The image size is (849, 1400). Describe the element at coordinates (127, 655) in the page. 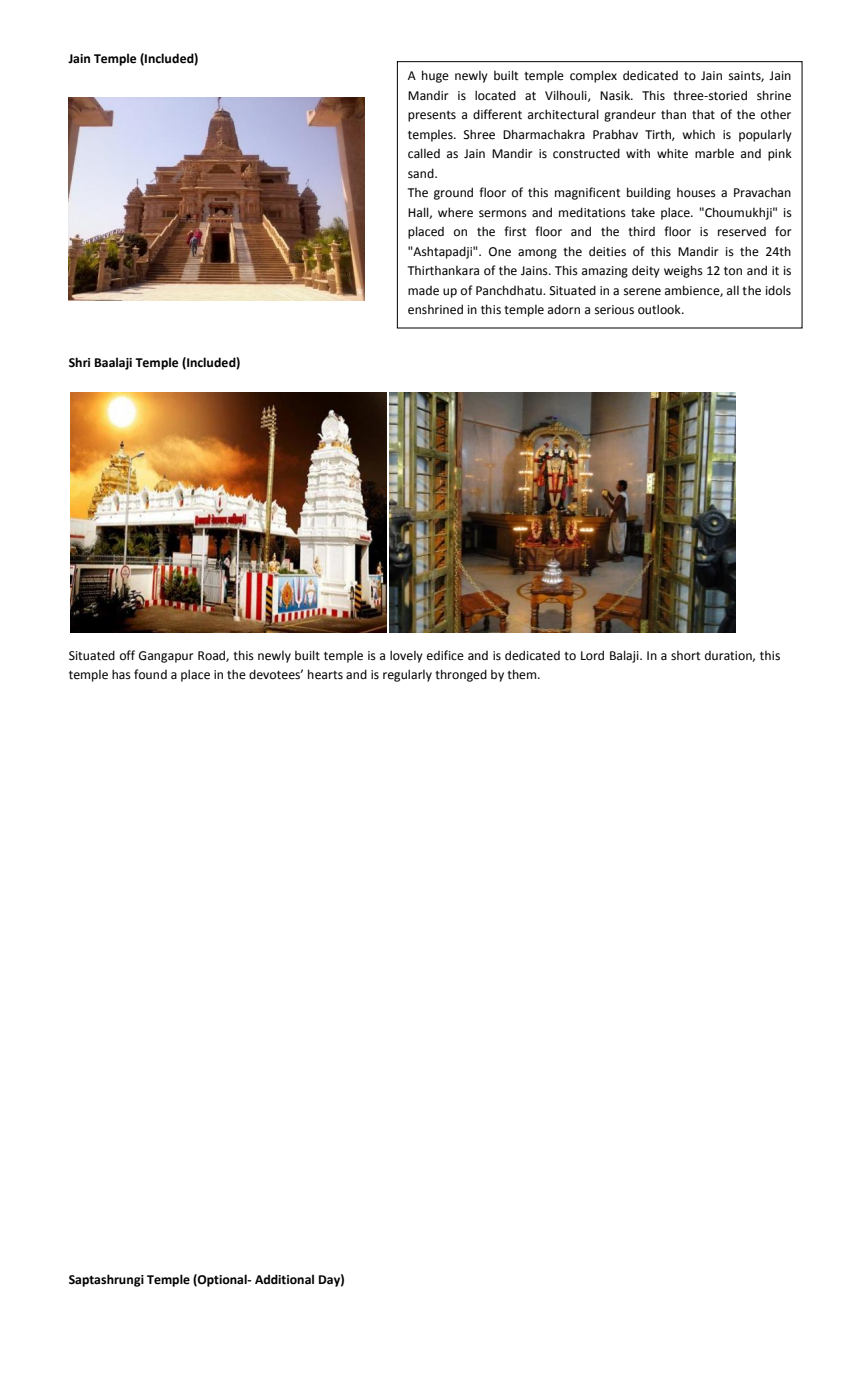

I see `off` at that location.
